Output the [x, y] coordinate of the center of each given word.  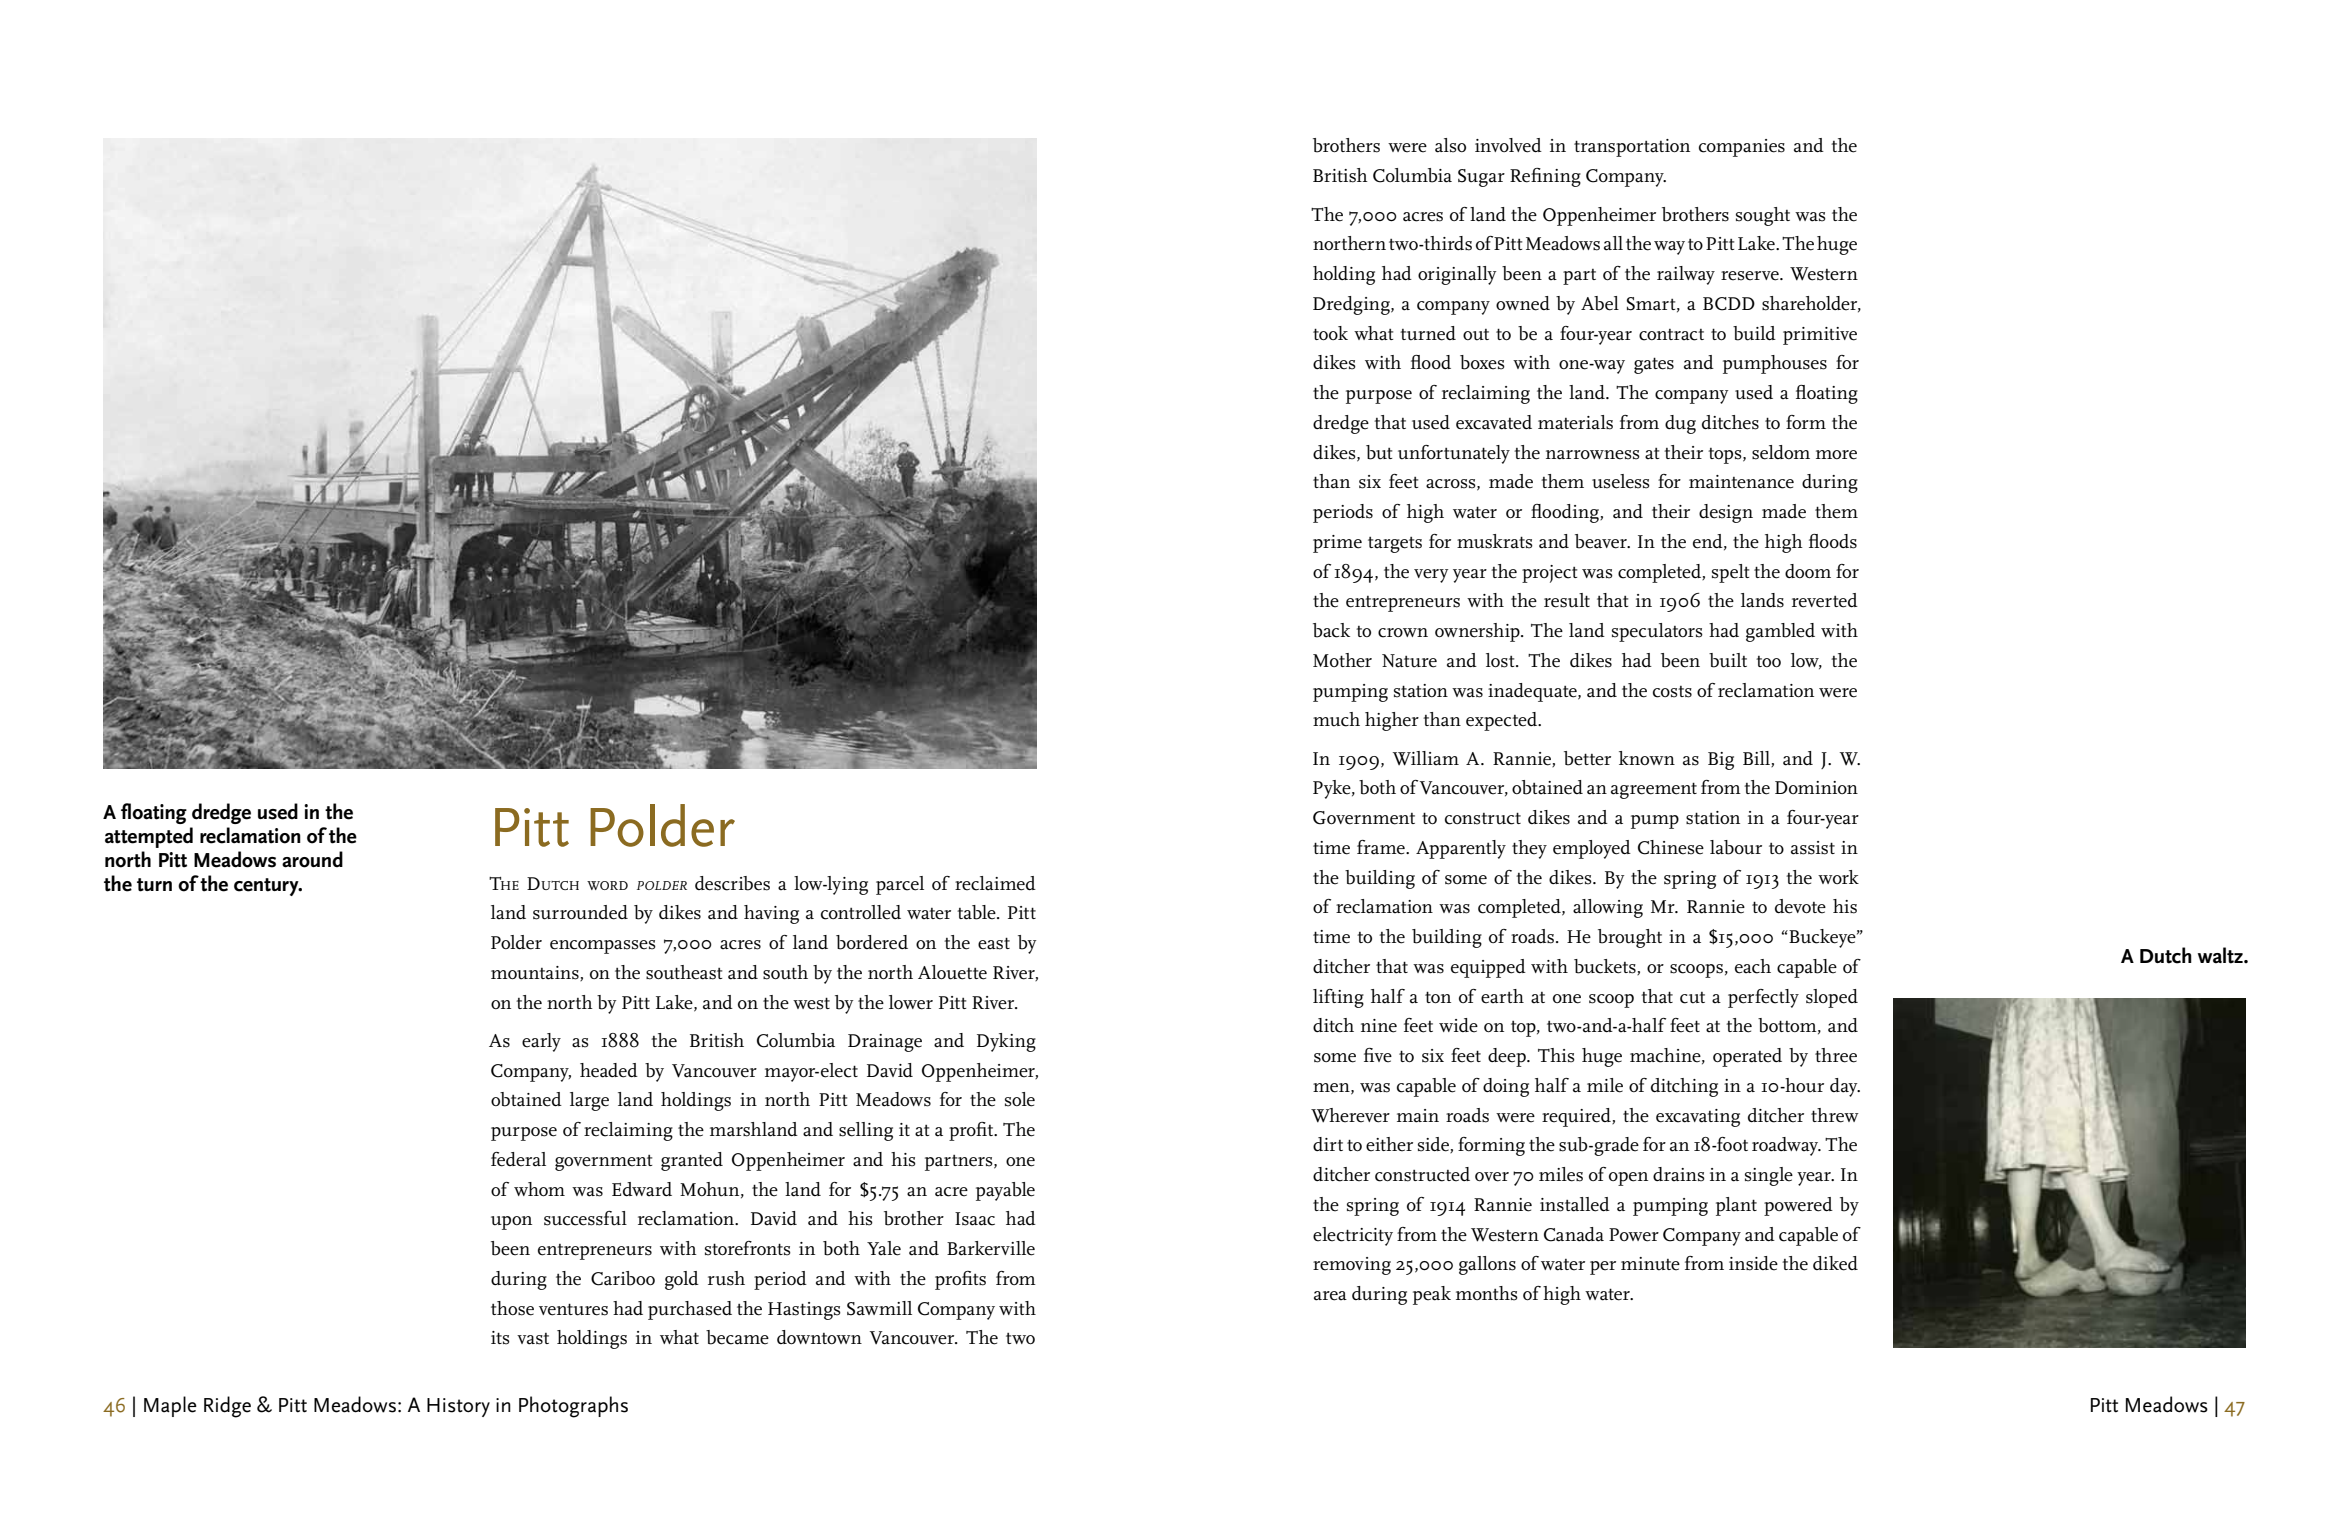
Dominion [1816, 787]
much [1336, 719]
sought [1763, 216]
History [458, 1407]
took [1330, 333]
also [1450, 145]
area [1330, 1296]
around [312, 859]
